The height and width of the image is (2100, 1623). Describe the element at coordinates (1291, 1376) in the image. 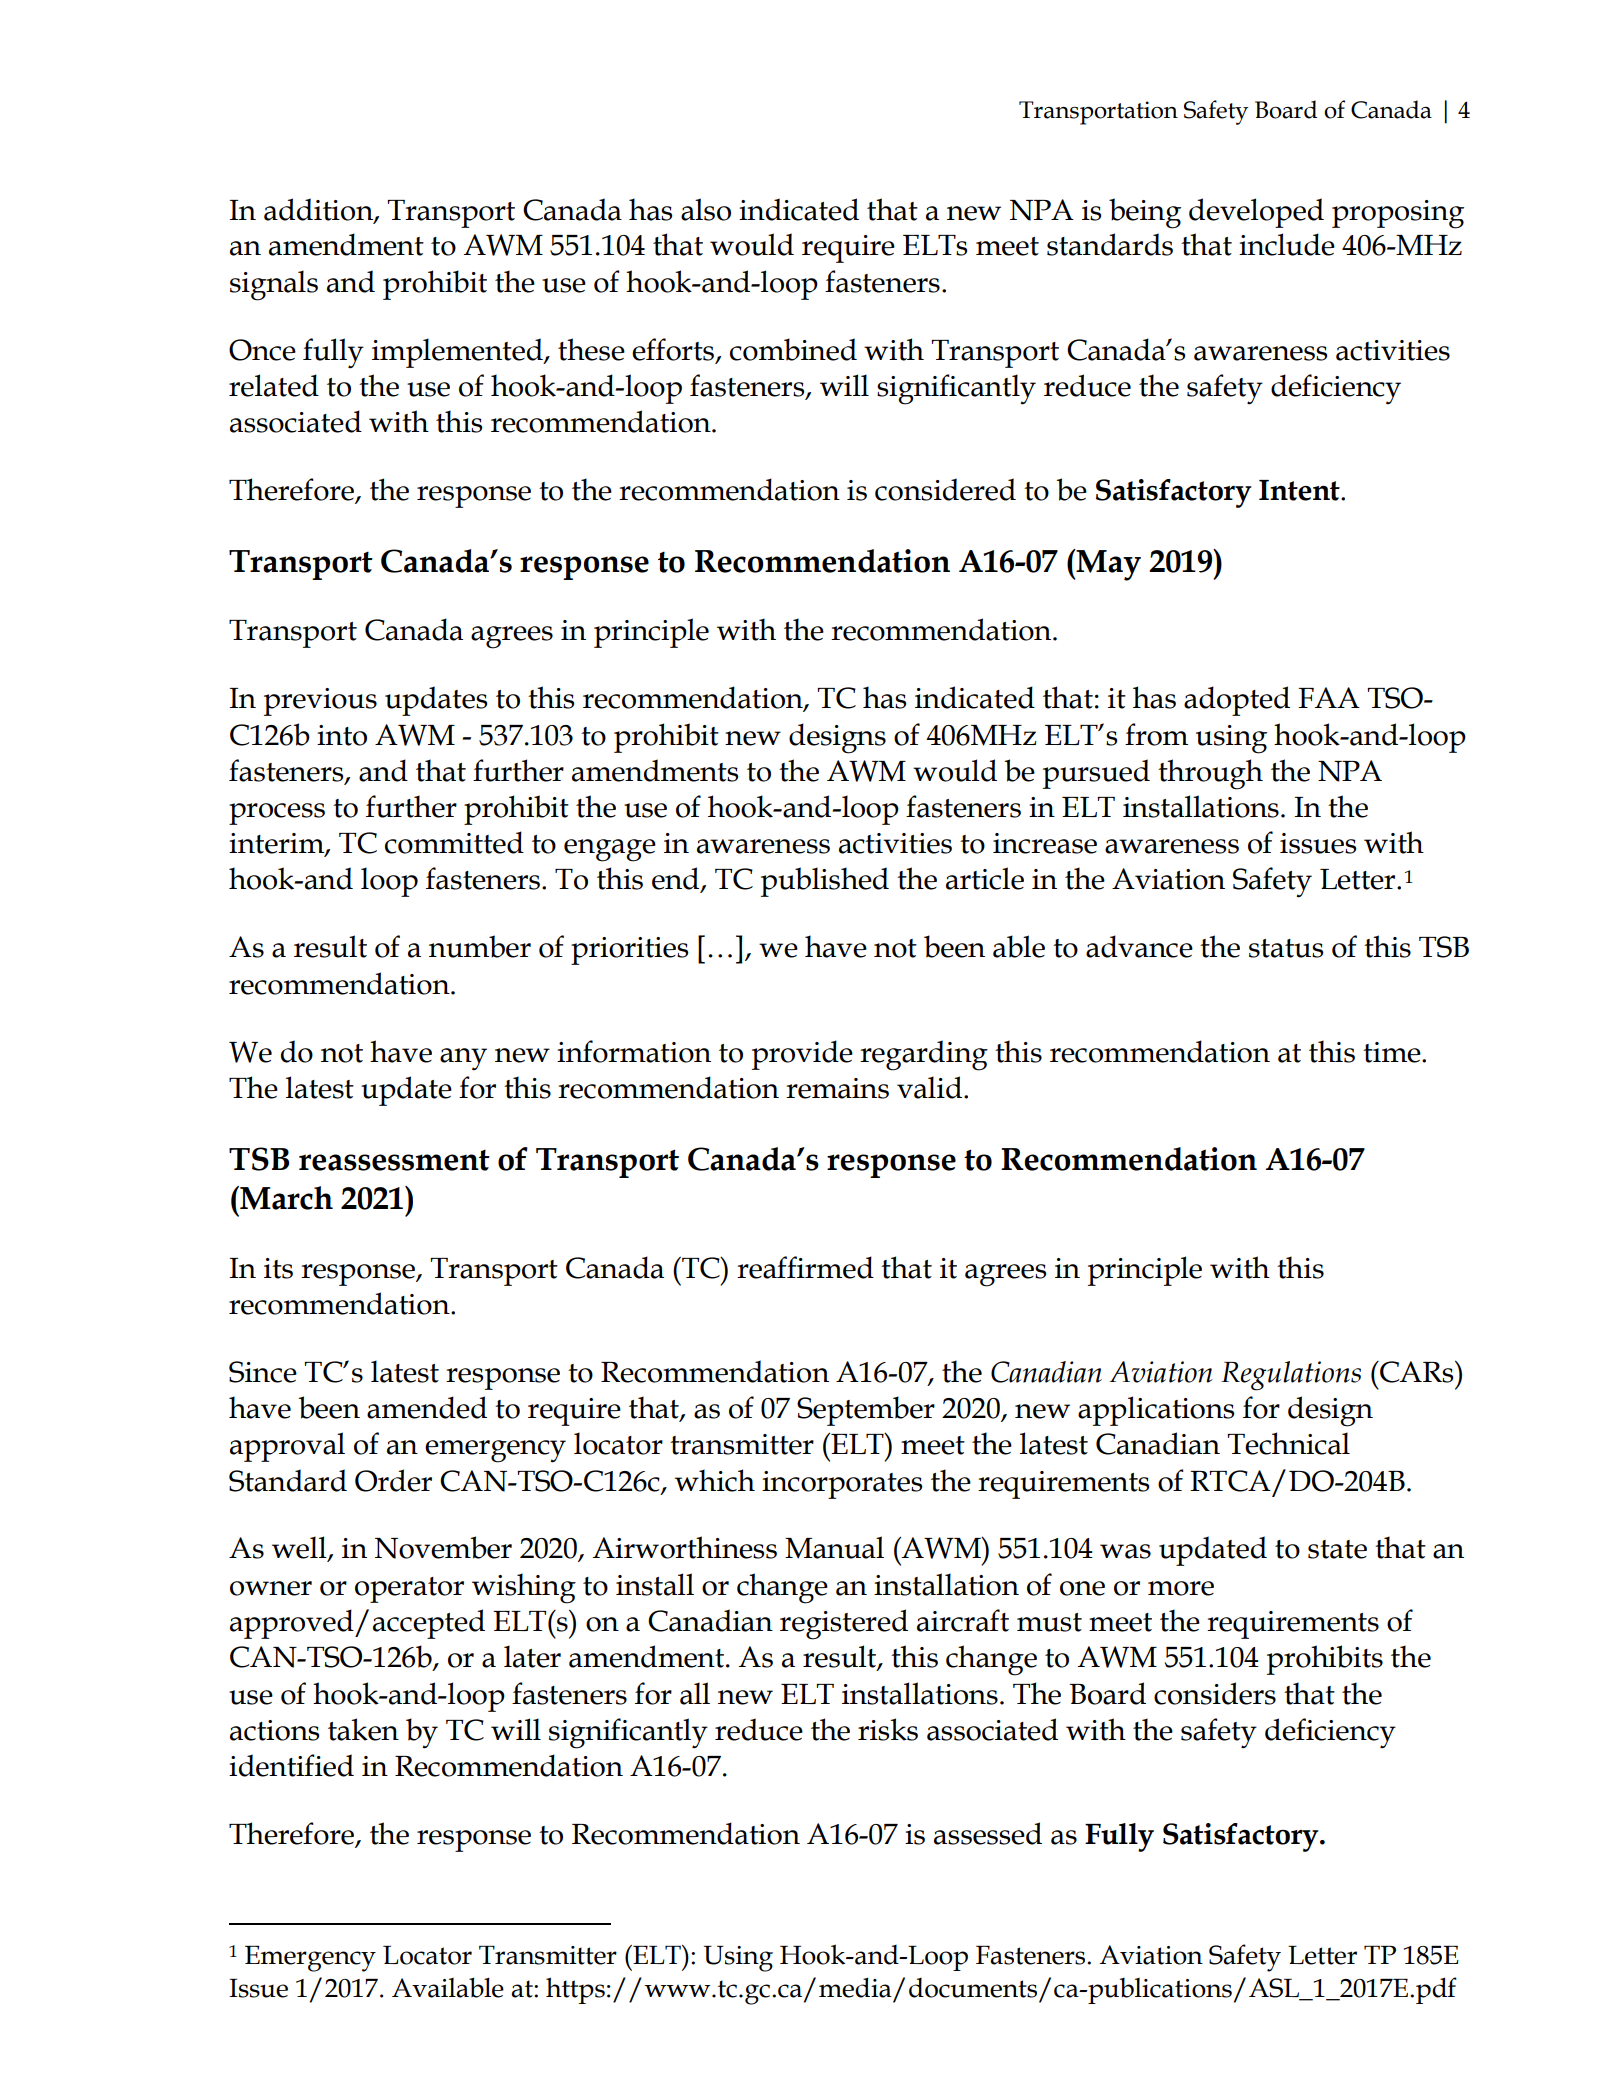

I see `Regulations` at that location.
